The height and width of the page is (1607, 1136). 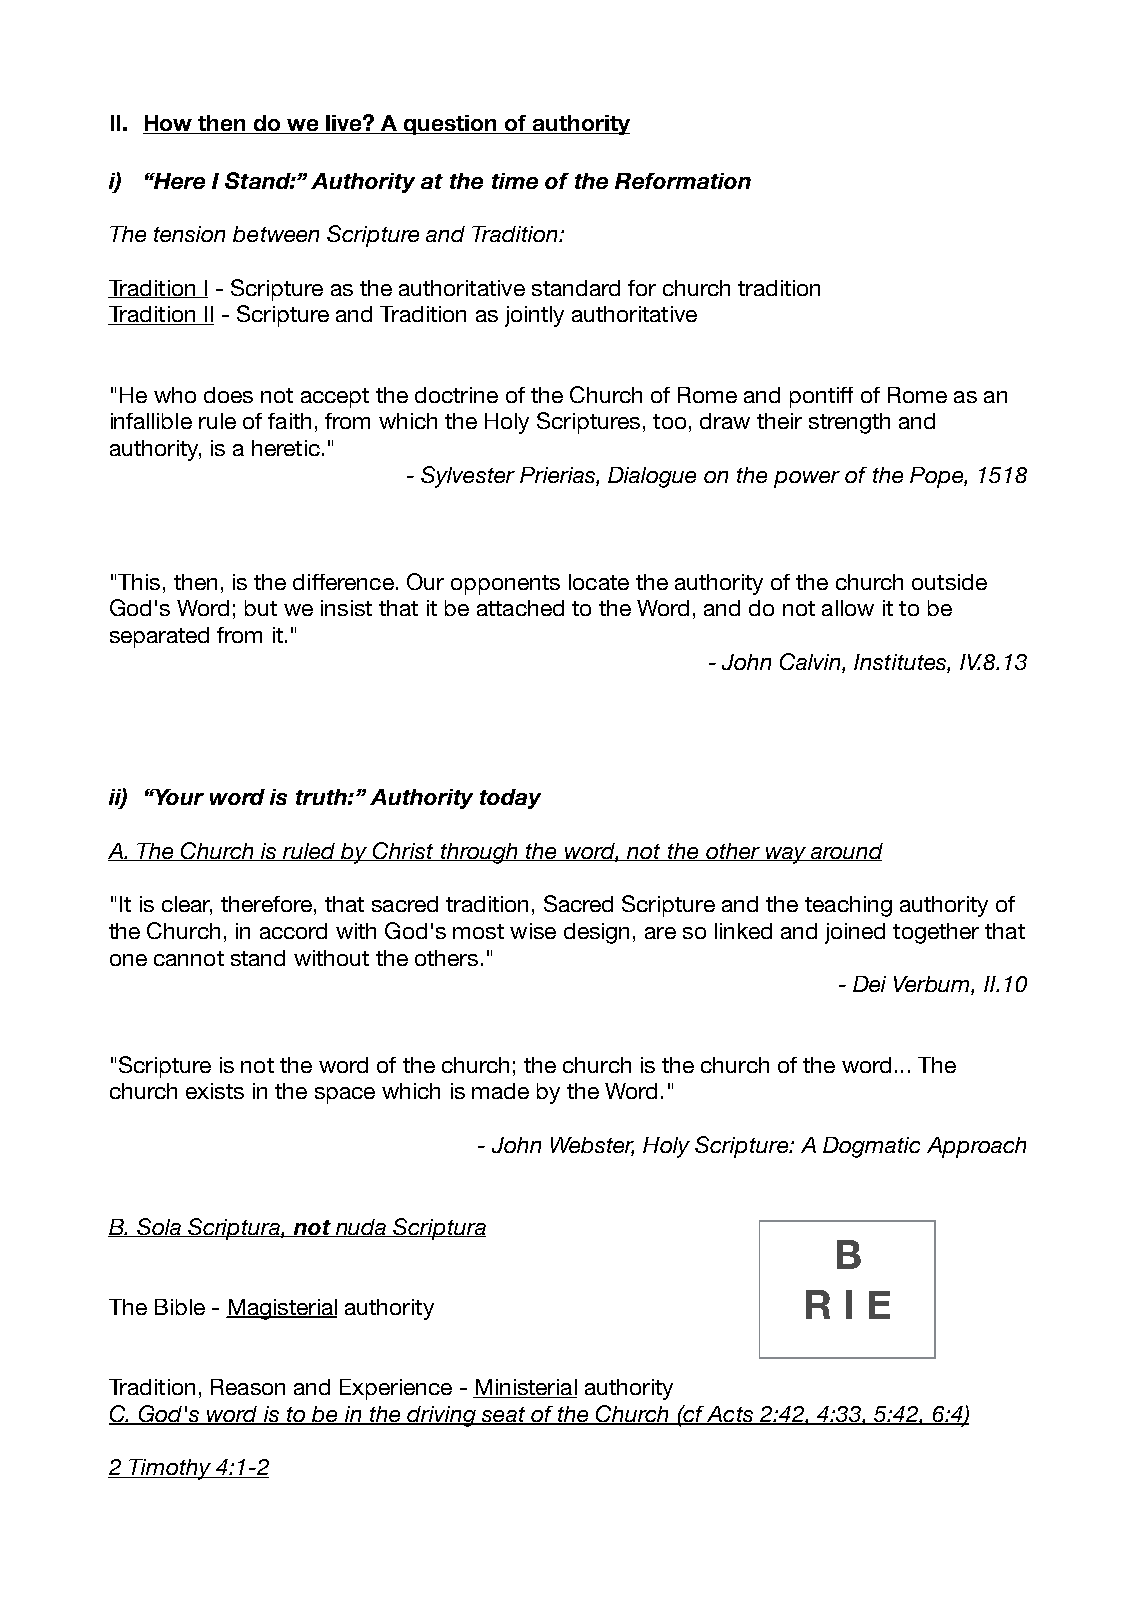 I want to click on faith, so click(x=289, y=421).
